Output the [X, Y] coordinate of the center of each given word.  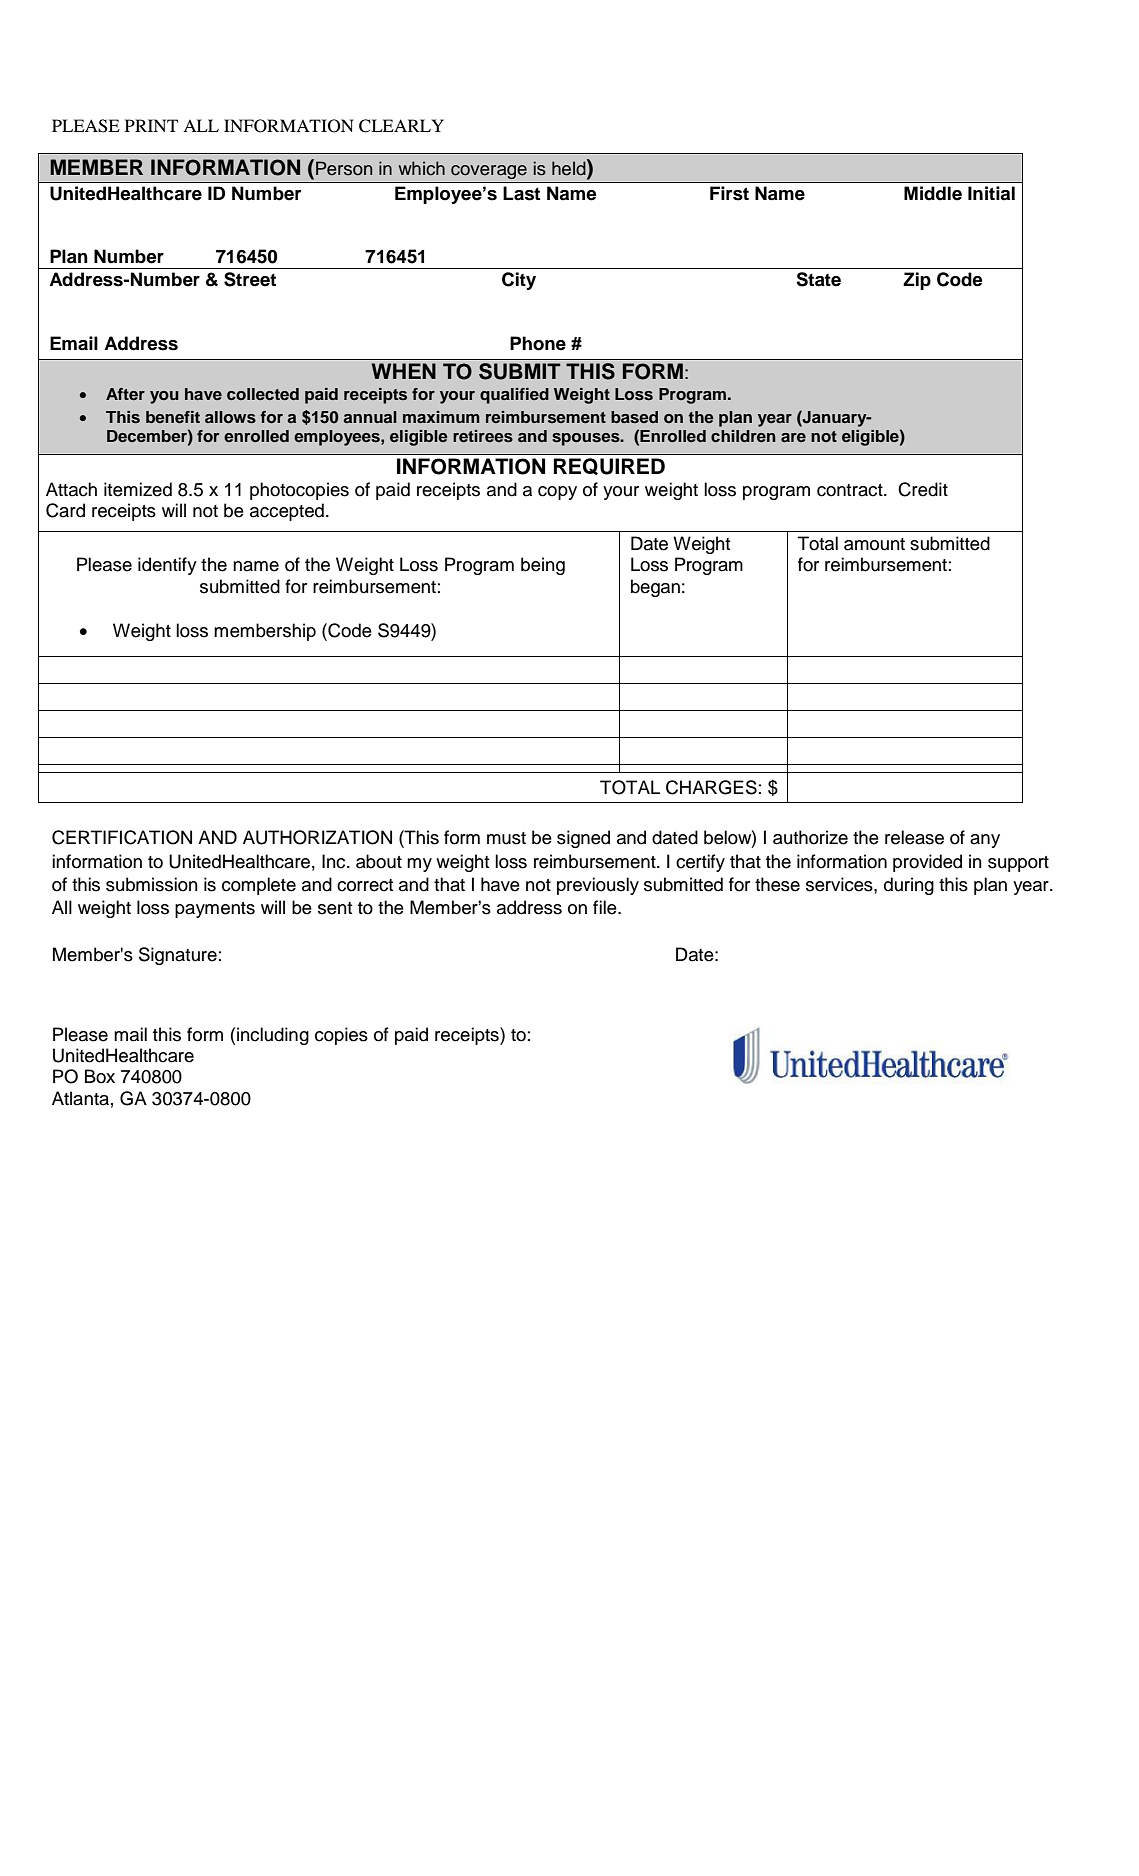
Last [521, 193]
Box [100, 1076]
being [543, 566]
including [273, 1036]
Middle [933, 193]
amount [874, 544]
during [909, 886]
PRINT [151, 125]
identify [167, 566]
